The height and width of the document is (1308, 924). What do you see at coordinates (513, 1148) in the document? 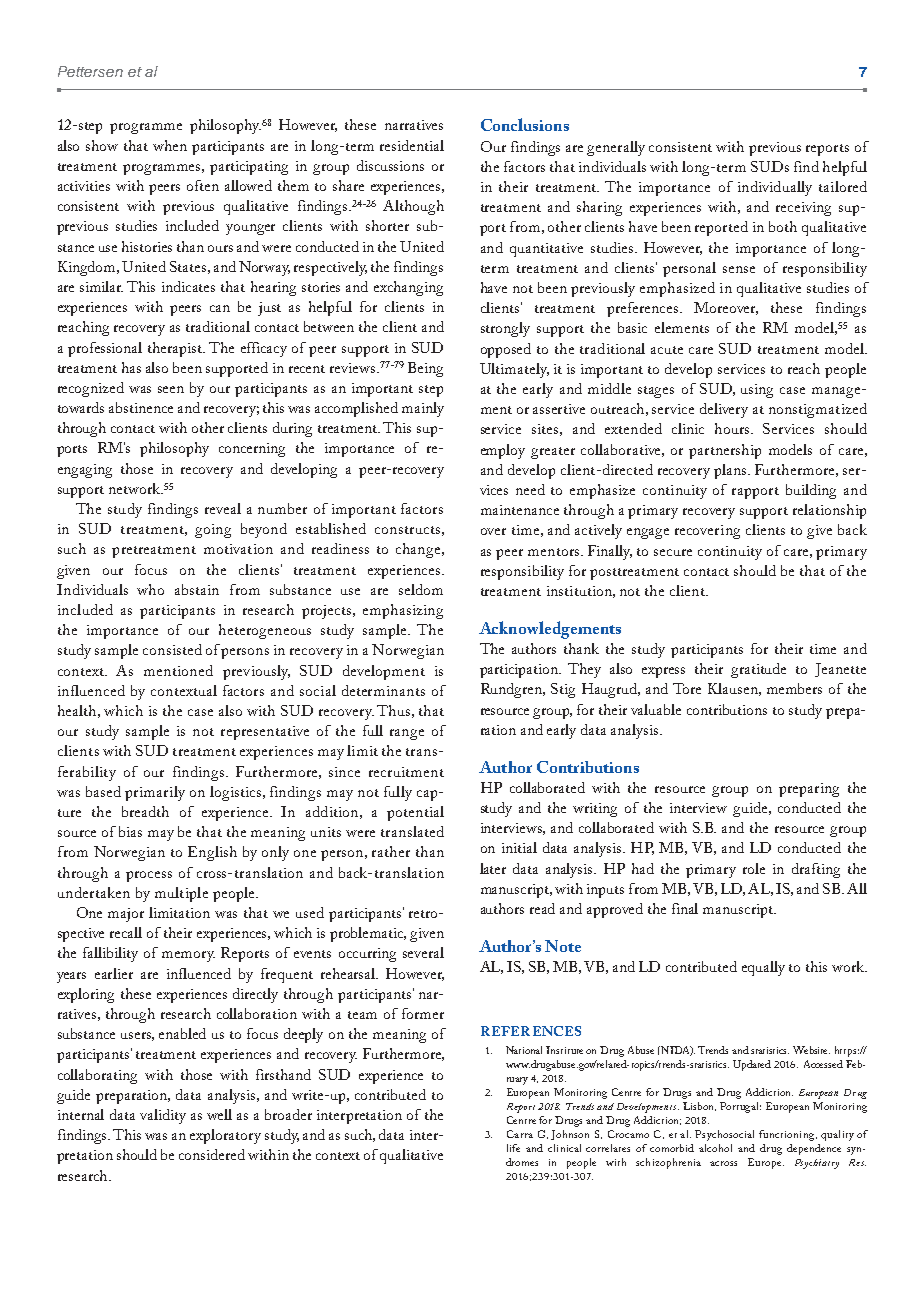
I see `life` at bounding box center [513, 1148].
